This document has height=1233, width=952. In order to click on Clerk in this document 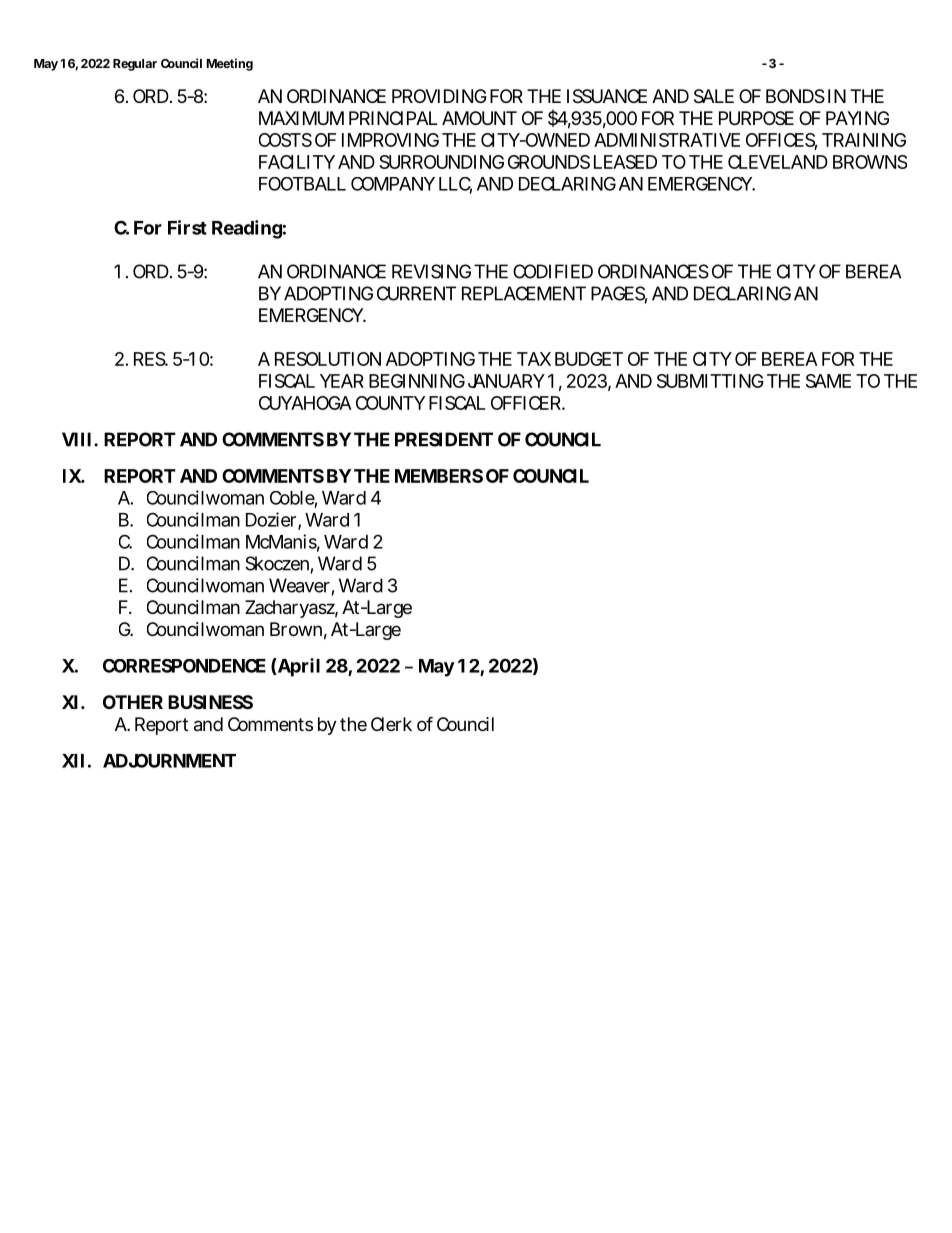, I will do `click(391, 724)`.
